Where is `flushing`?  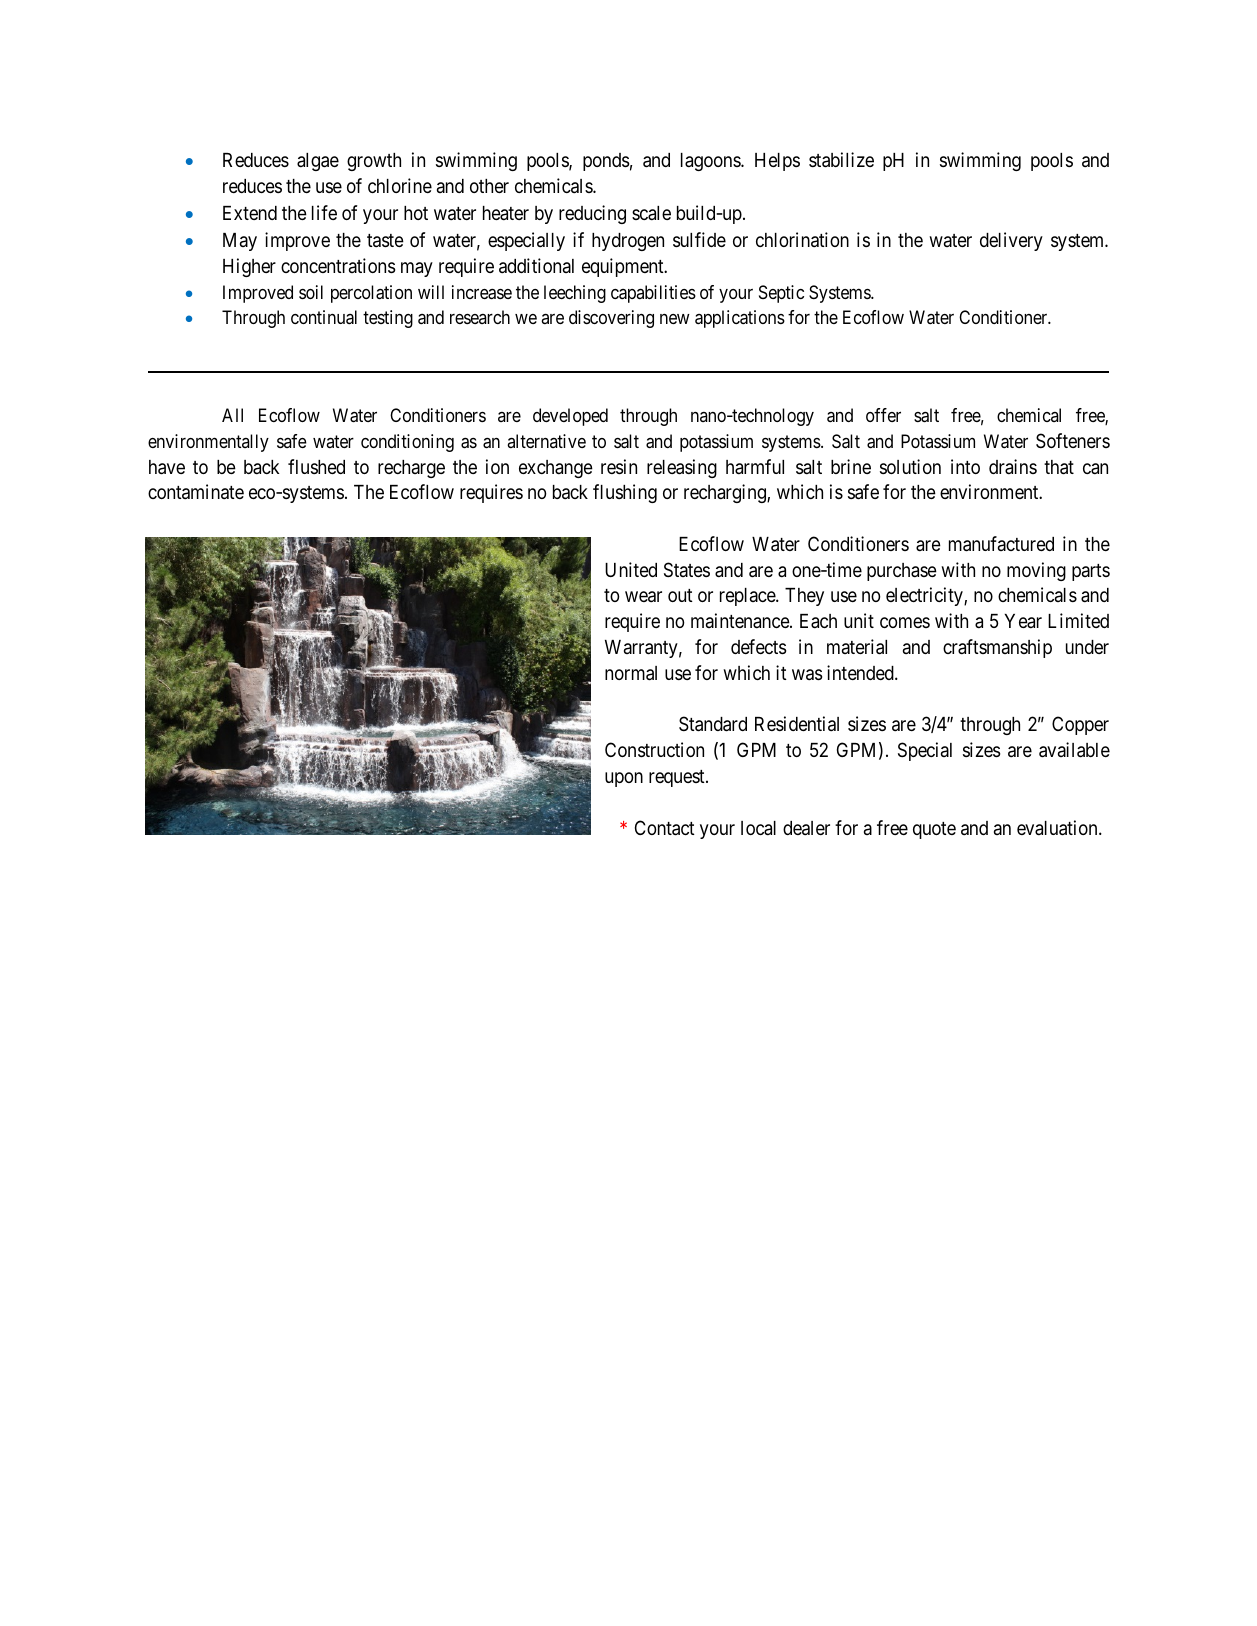
flushing is located at coordinates (625, 493).
